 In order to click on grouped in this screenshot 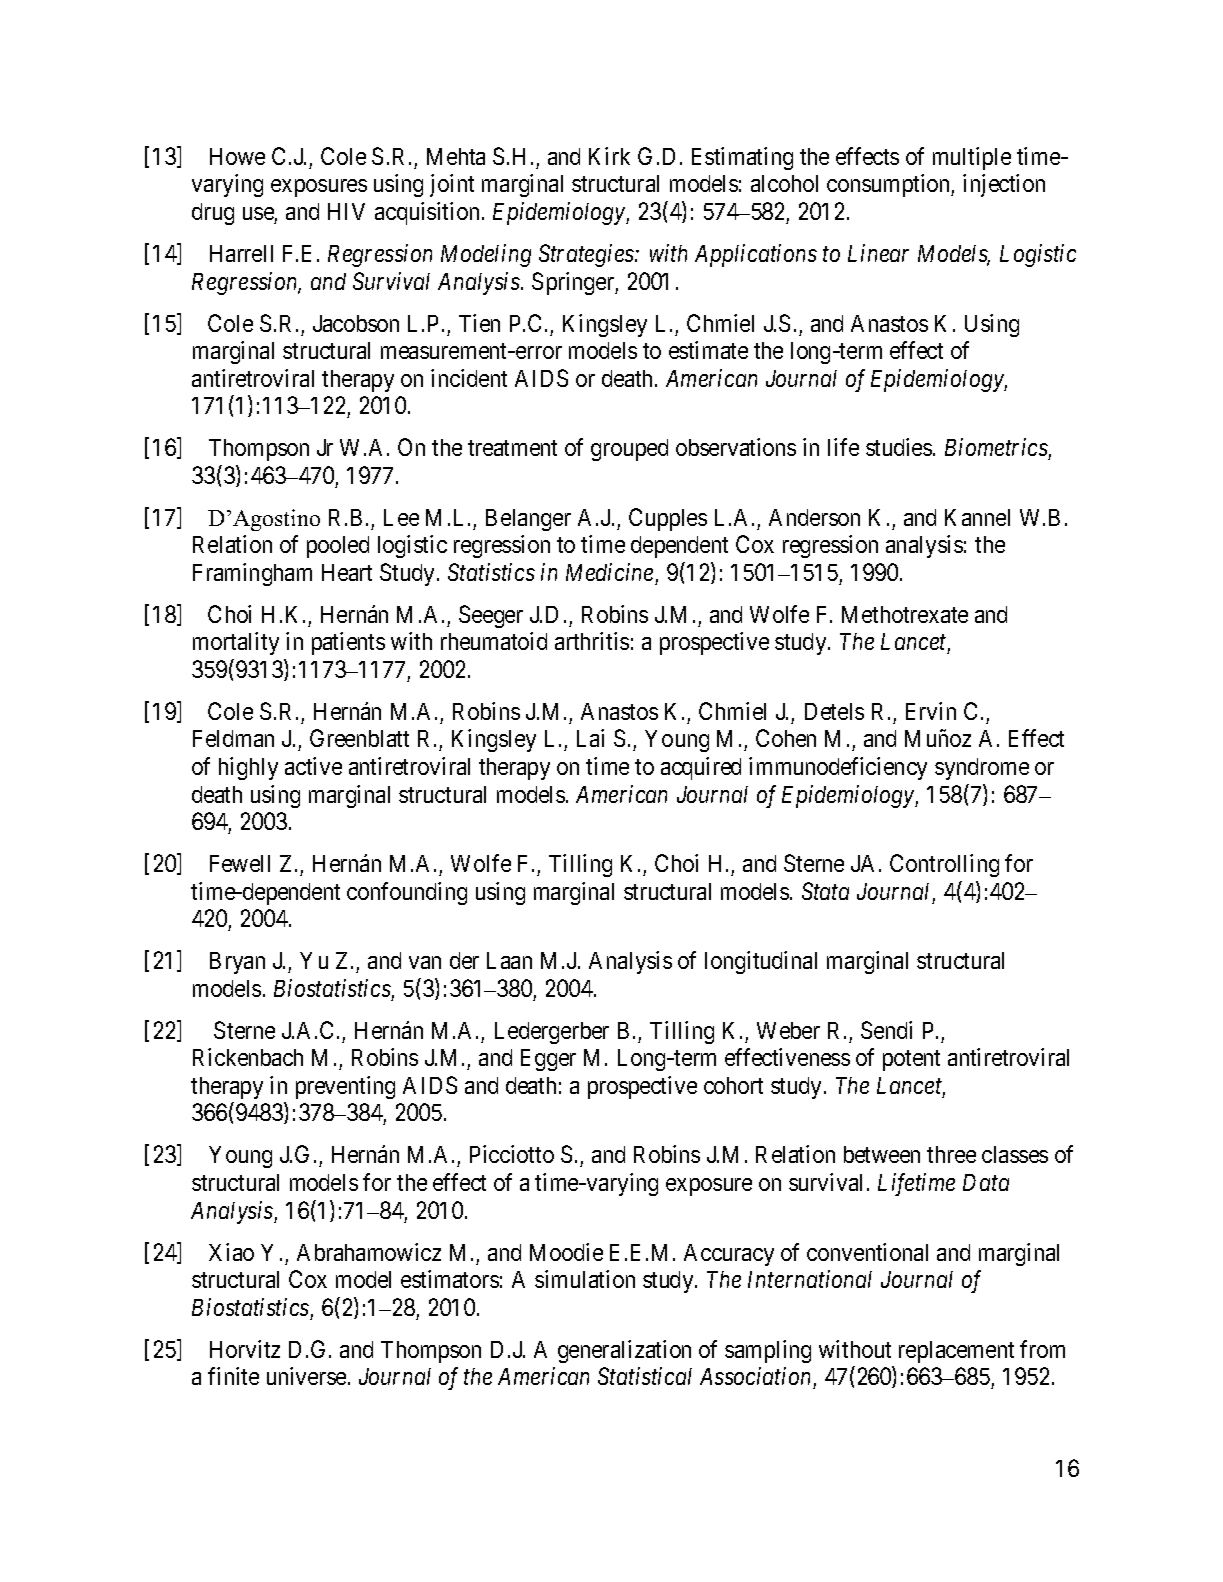, I will do `click(629, 450)`.
